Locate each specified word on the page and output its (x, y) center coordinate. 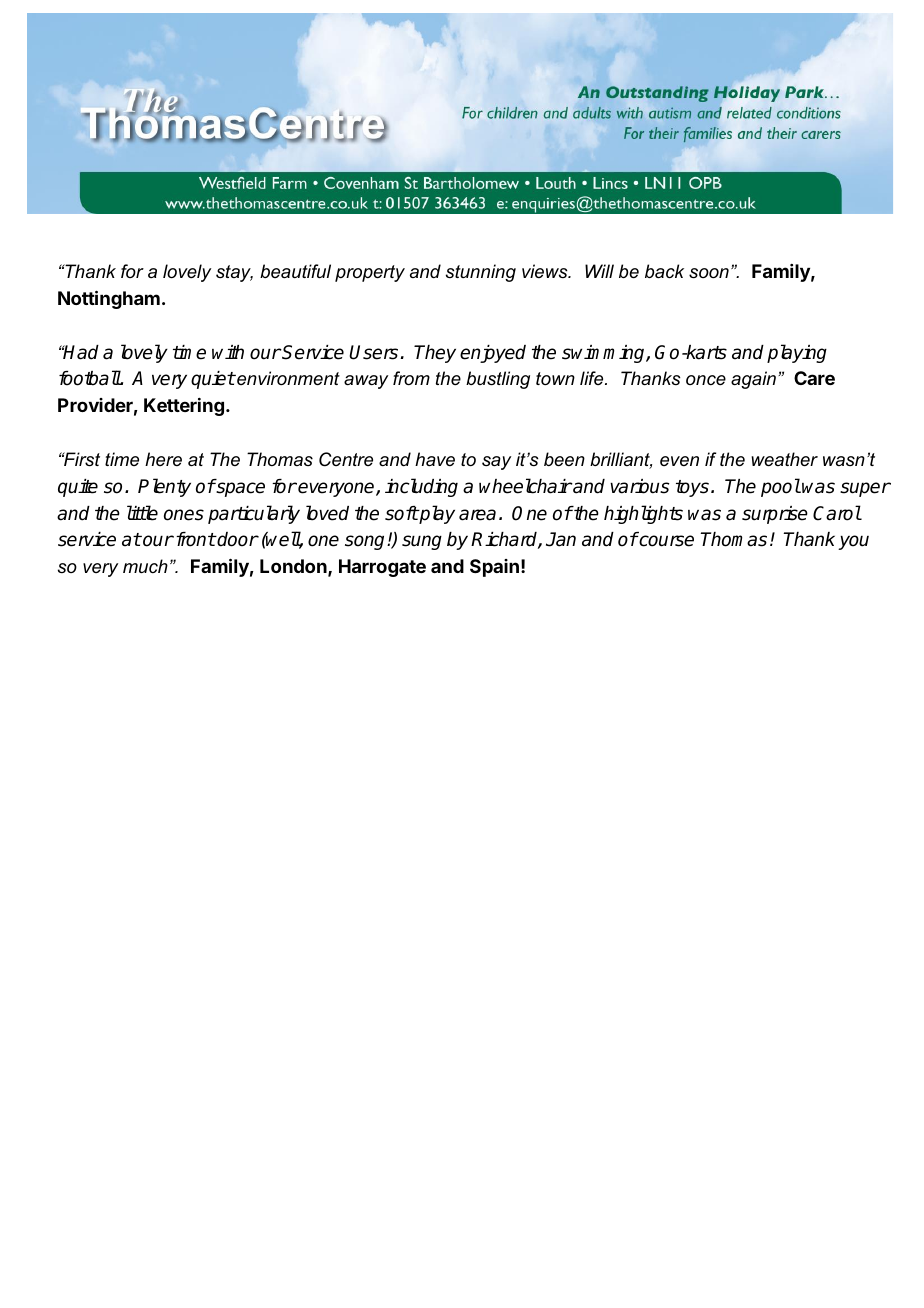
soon (709, 273)
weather (784, 459)
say (496, 463)
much (145, 566)
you (853, 542)
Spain (494, 568)
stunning (481, 273)
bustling (498, 380)
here (163, 459)
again (755, 380)
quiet (213, 380)
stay (234, 273)
